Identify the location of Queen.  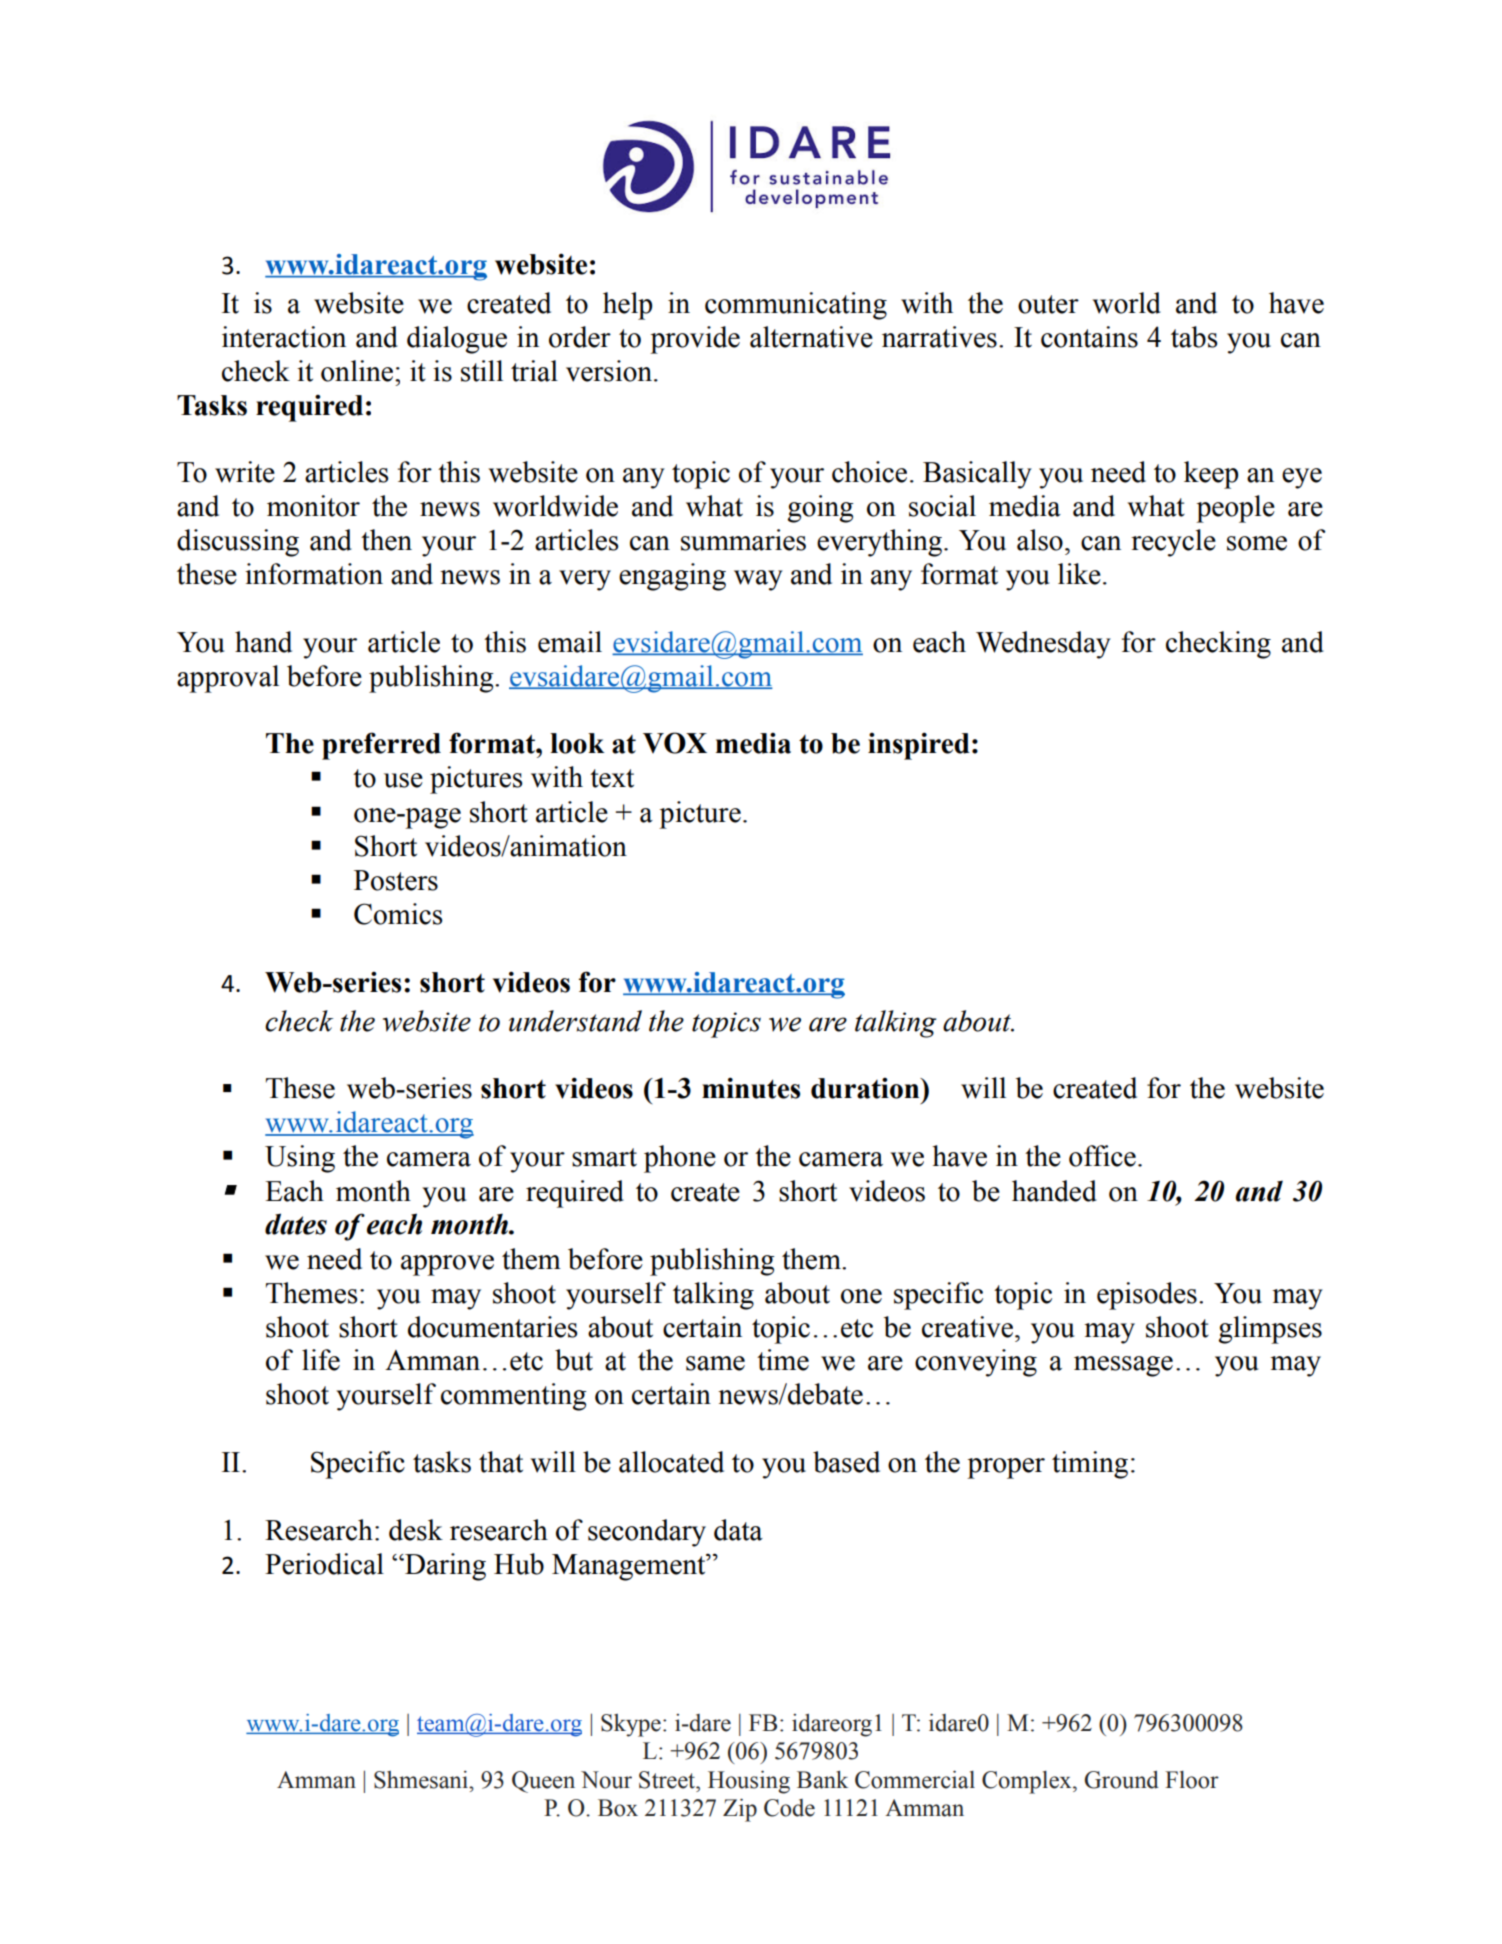
(543, 1782).
